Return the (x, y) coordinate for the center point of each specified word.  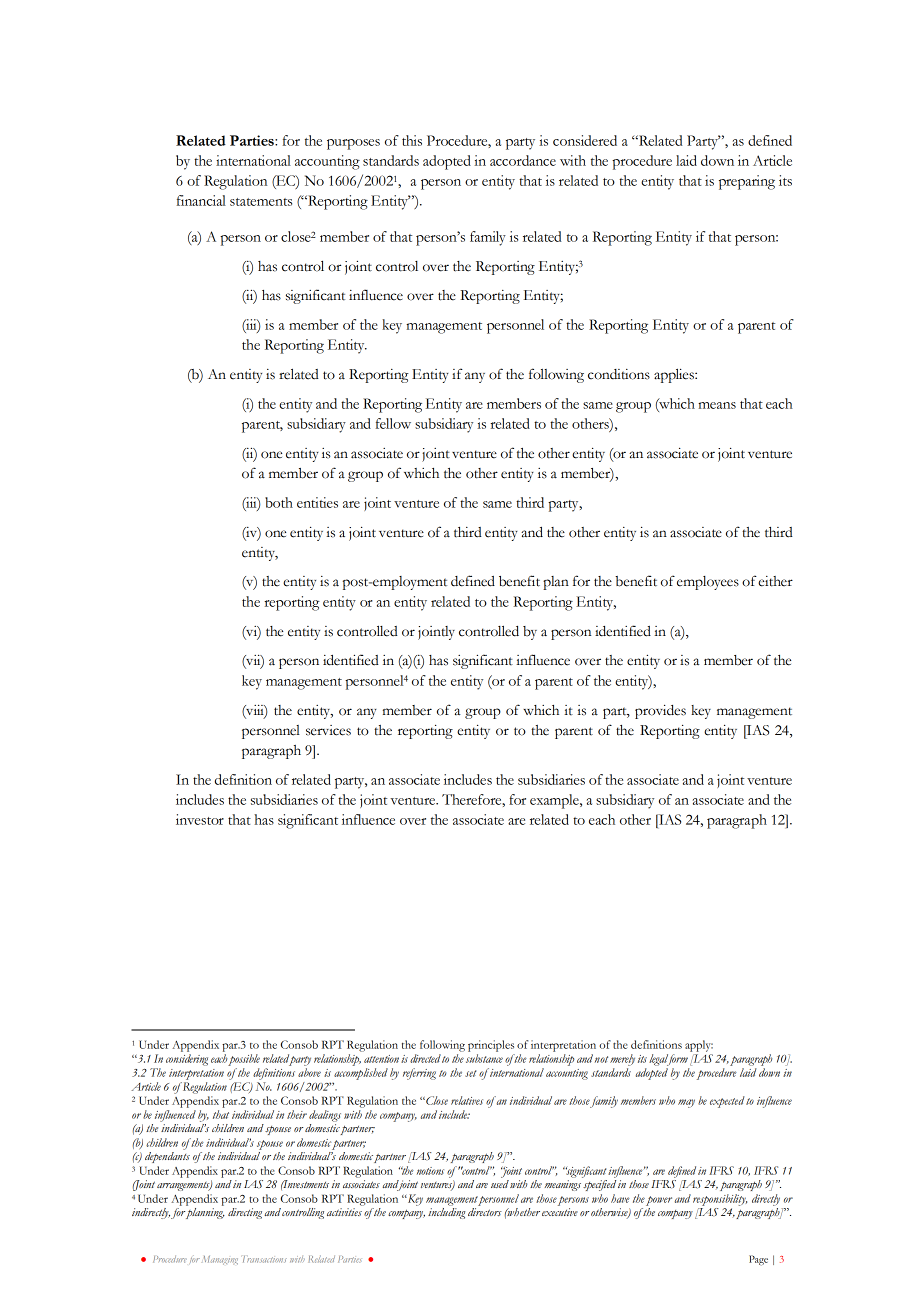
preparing (747, 182)
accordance (523, 160)
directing (245, 1213)
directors (485, 1212)
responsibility (720, 1200)
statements (261, 202)
